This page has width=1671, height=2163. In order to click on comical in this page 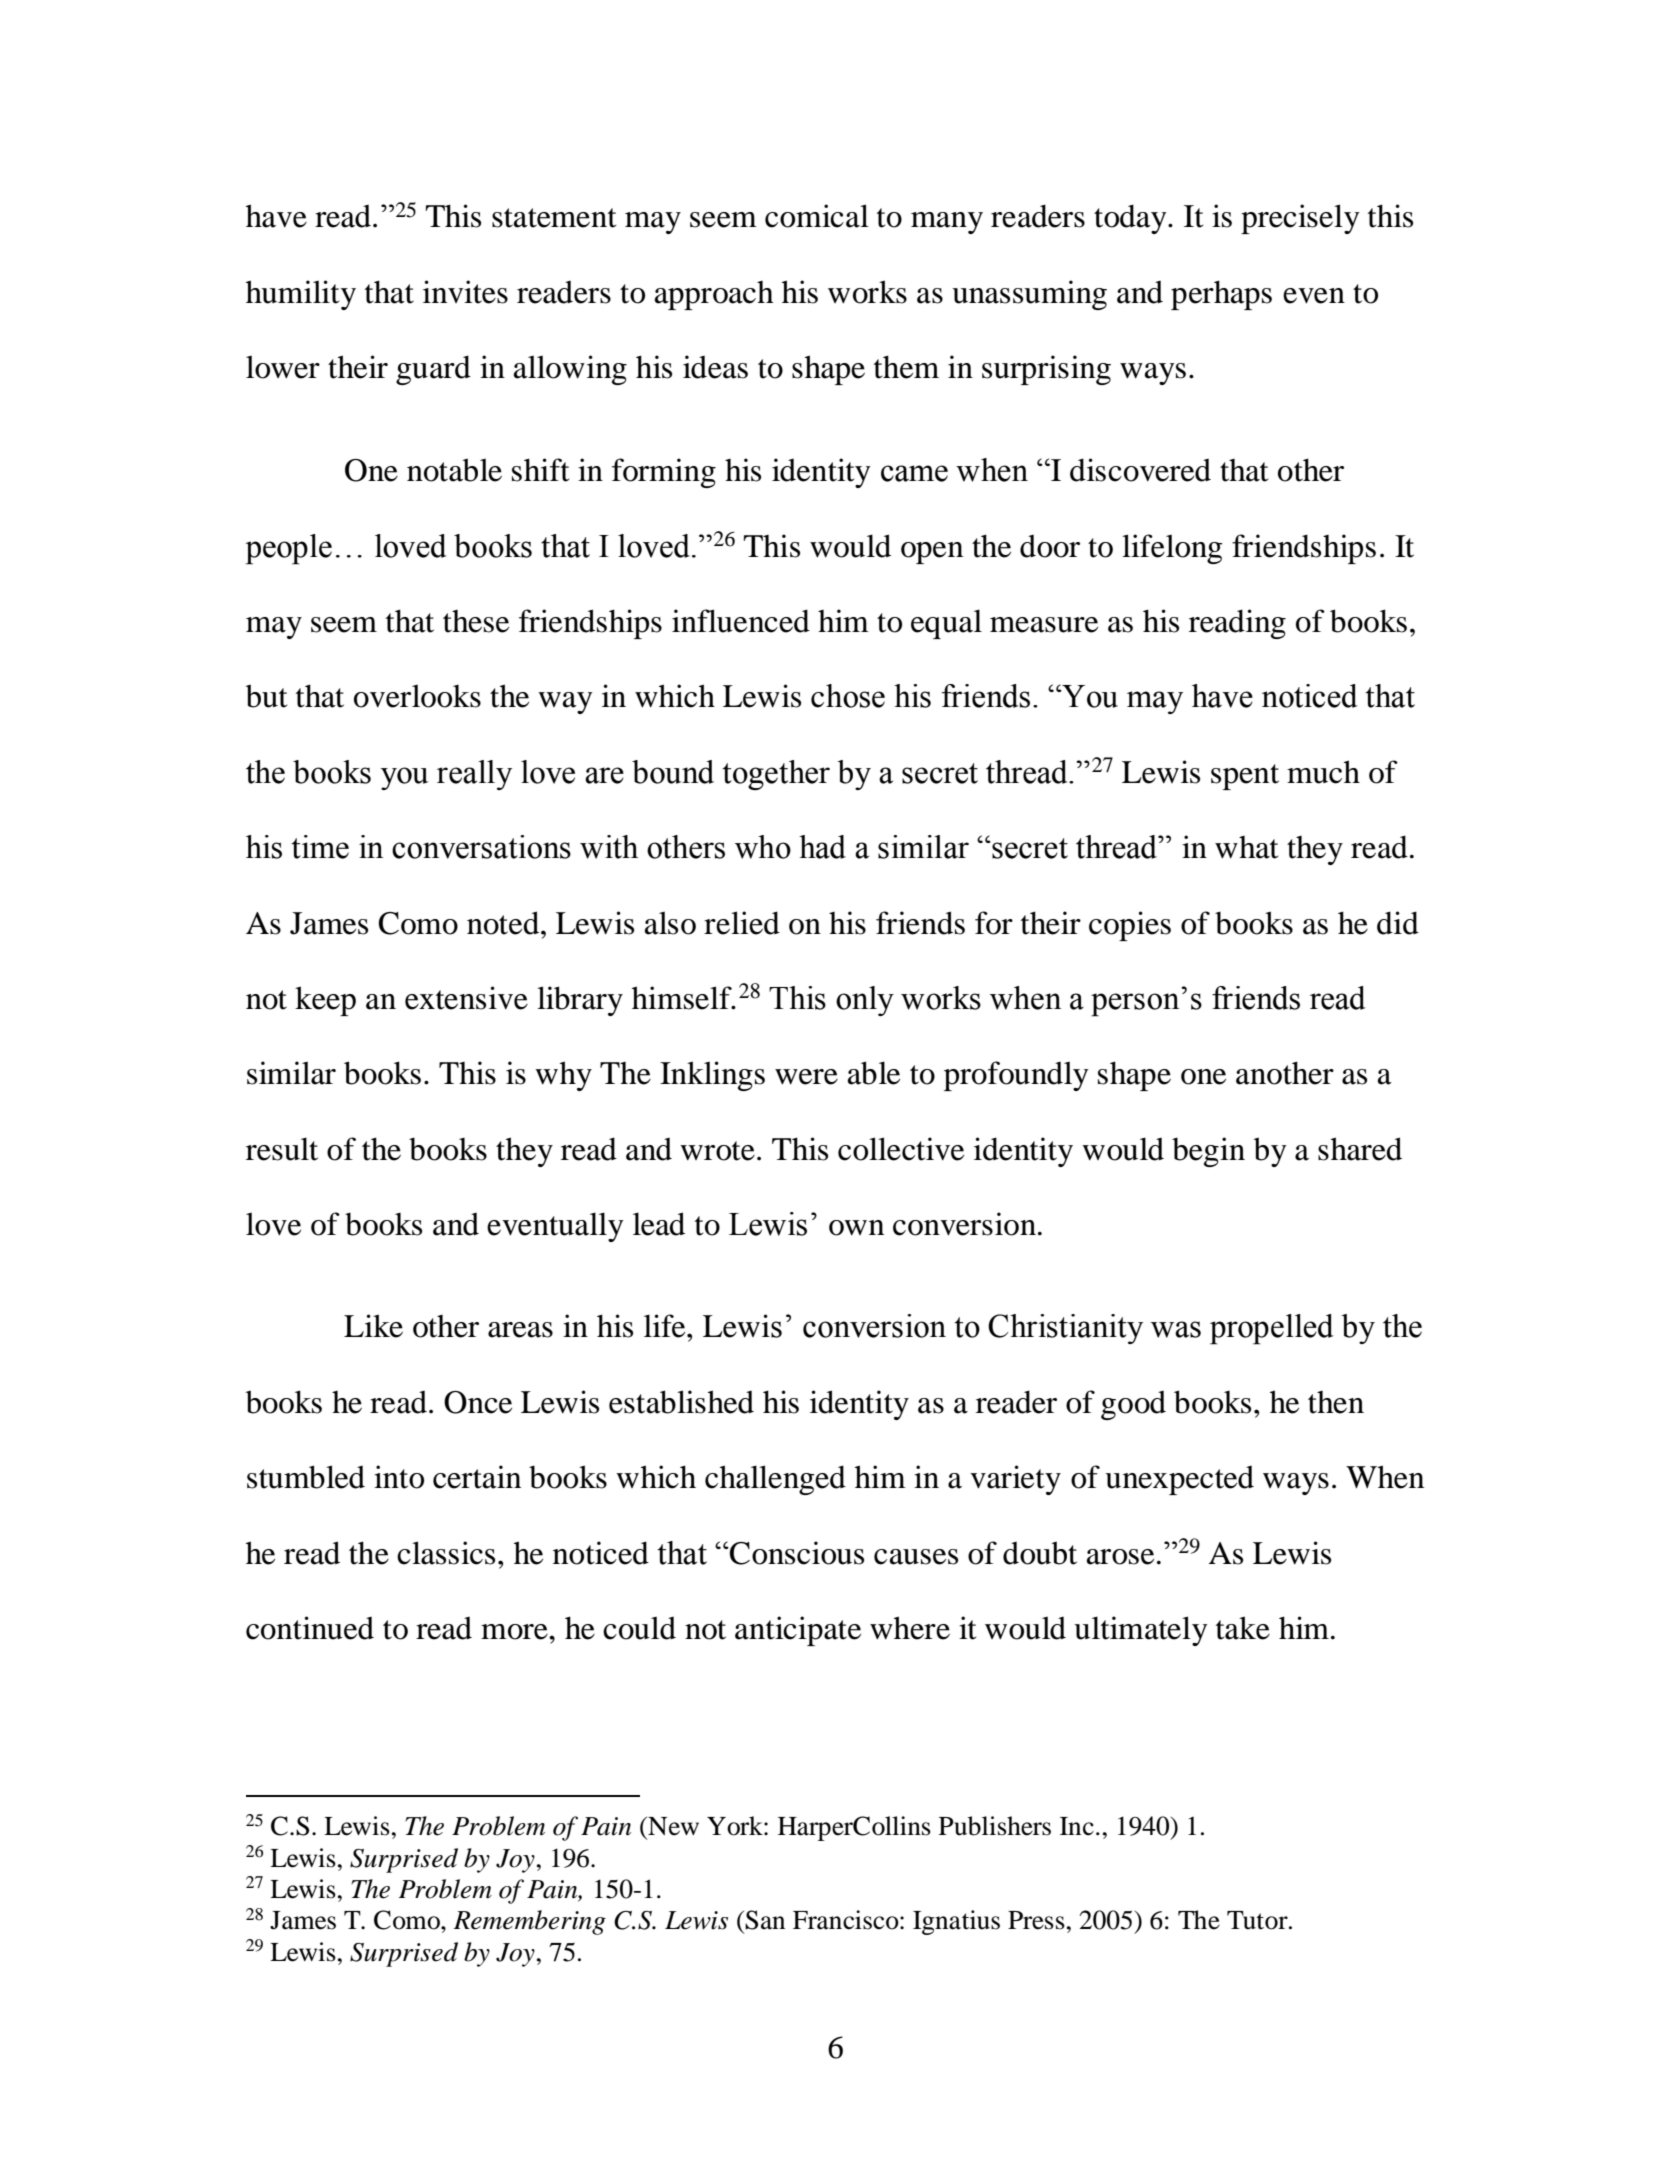, I will do `click(817, 216)`.
